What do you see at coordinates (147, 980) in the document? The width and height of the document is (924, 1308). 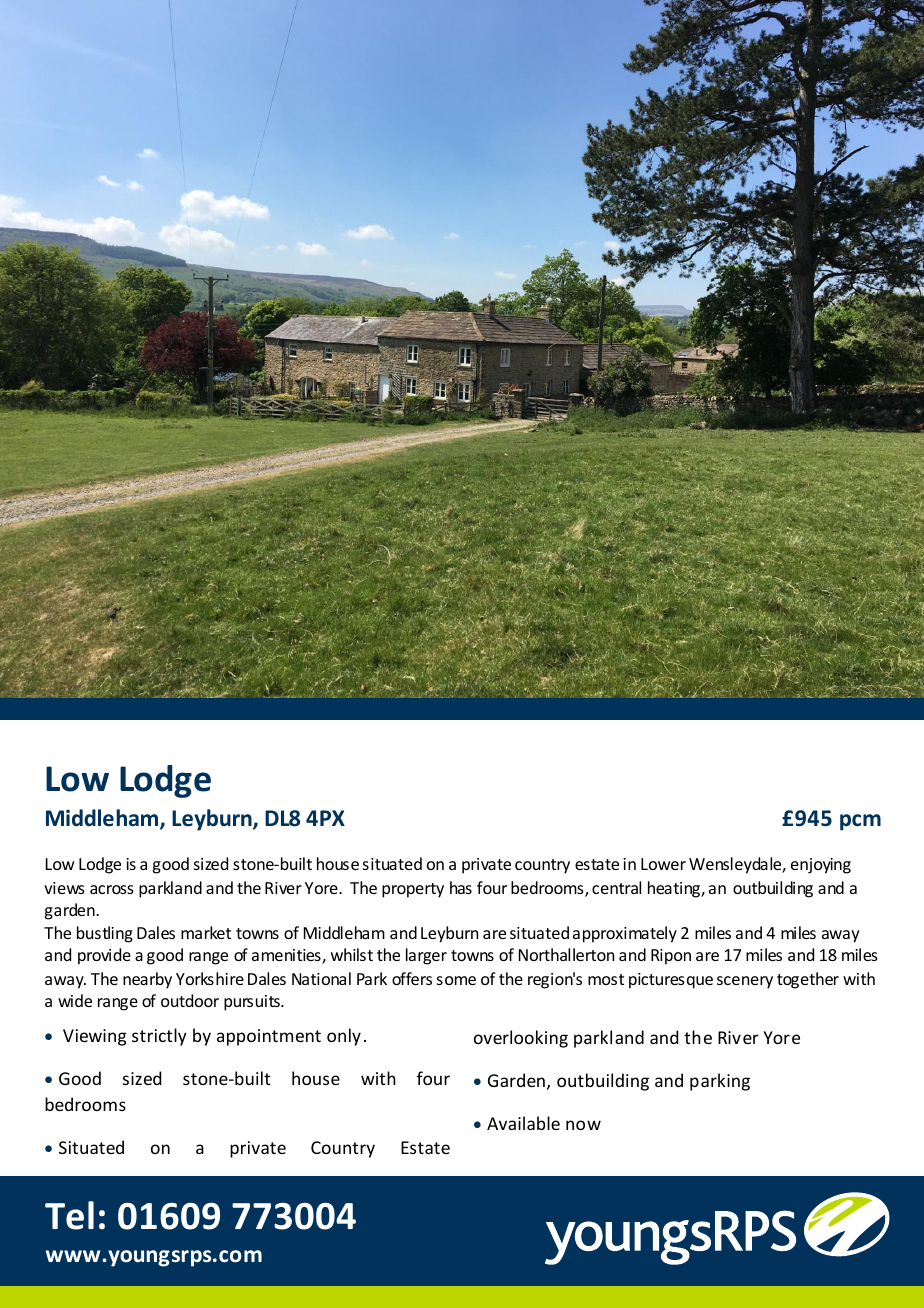 I see `nearby` at bounding box center [147, 980].
